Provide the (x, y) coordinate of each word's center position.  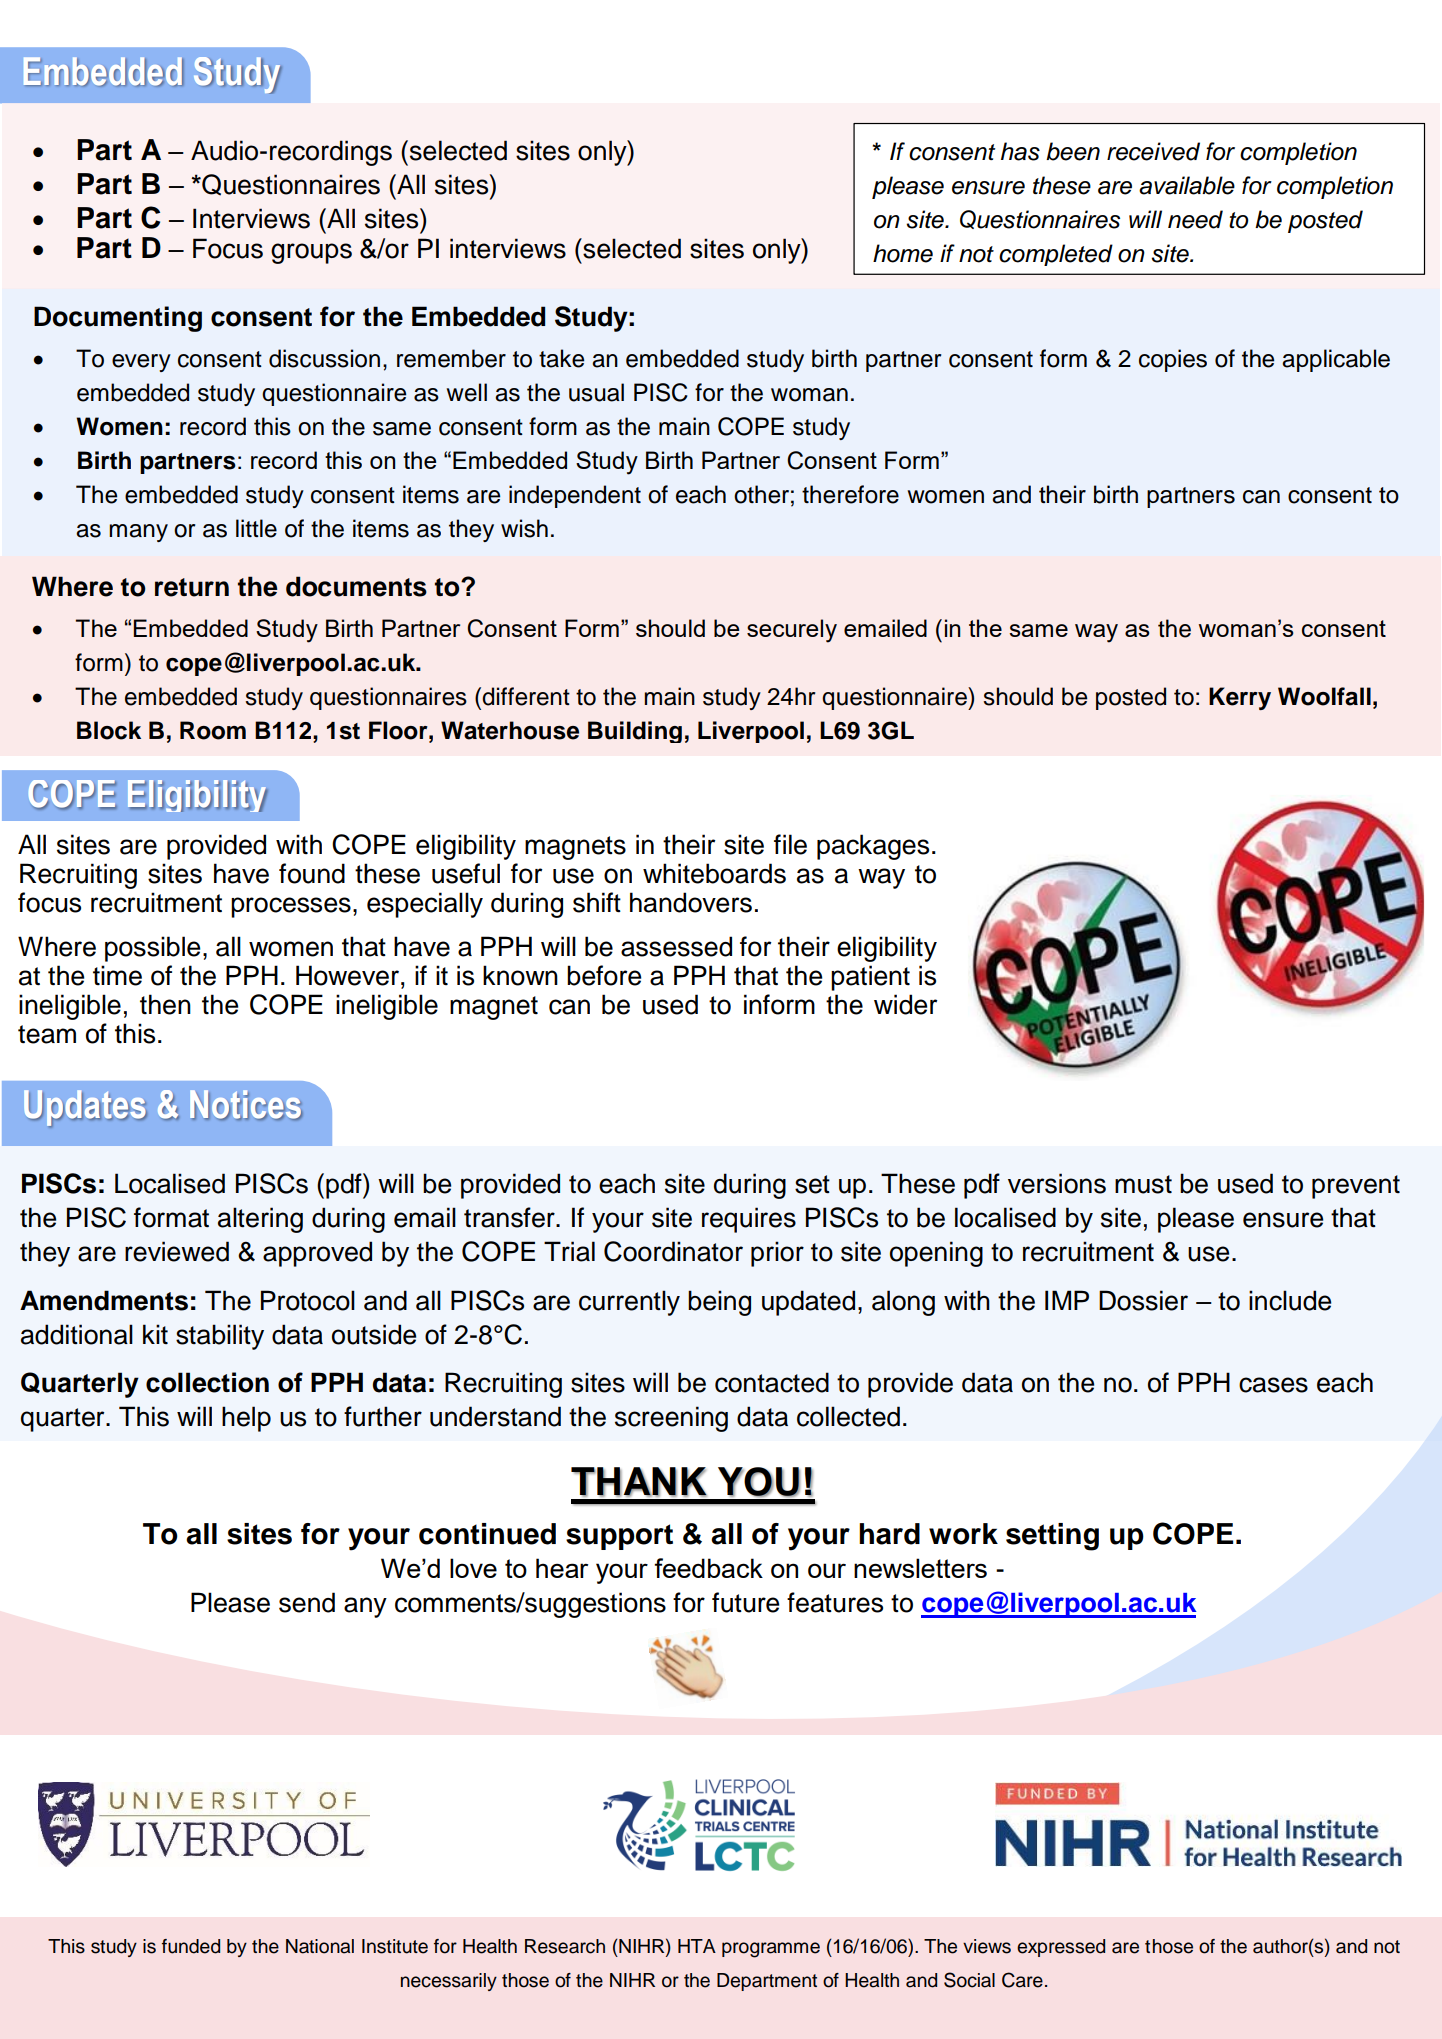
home (903, 253)
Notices (246, 1105)
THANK (639, 1482)
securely (792, 631)
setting (1052, 1537)
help (246, 1419)
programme (771, 1950)
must (1143, 1184)
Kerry (1240, 698)
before (604, 975)
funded (191, 1946)
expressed (1061, 1948)
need (1195, 219)
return (192, 587)
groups (311, 253)
